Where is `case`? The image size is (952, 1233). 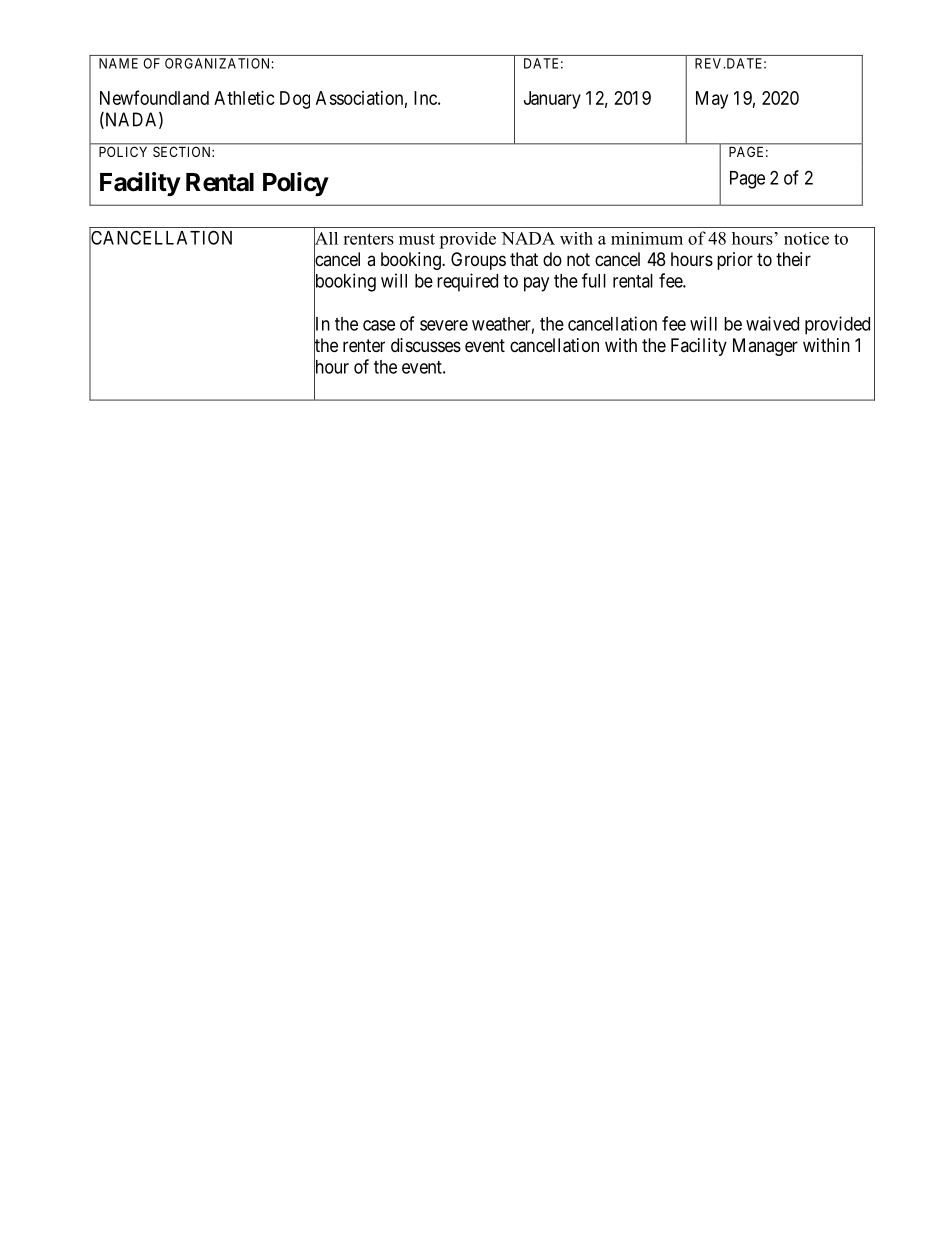 case is located at coordinates (379, 325).
